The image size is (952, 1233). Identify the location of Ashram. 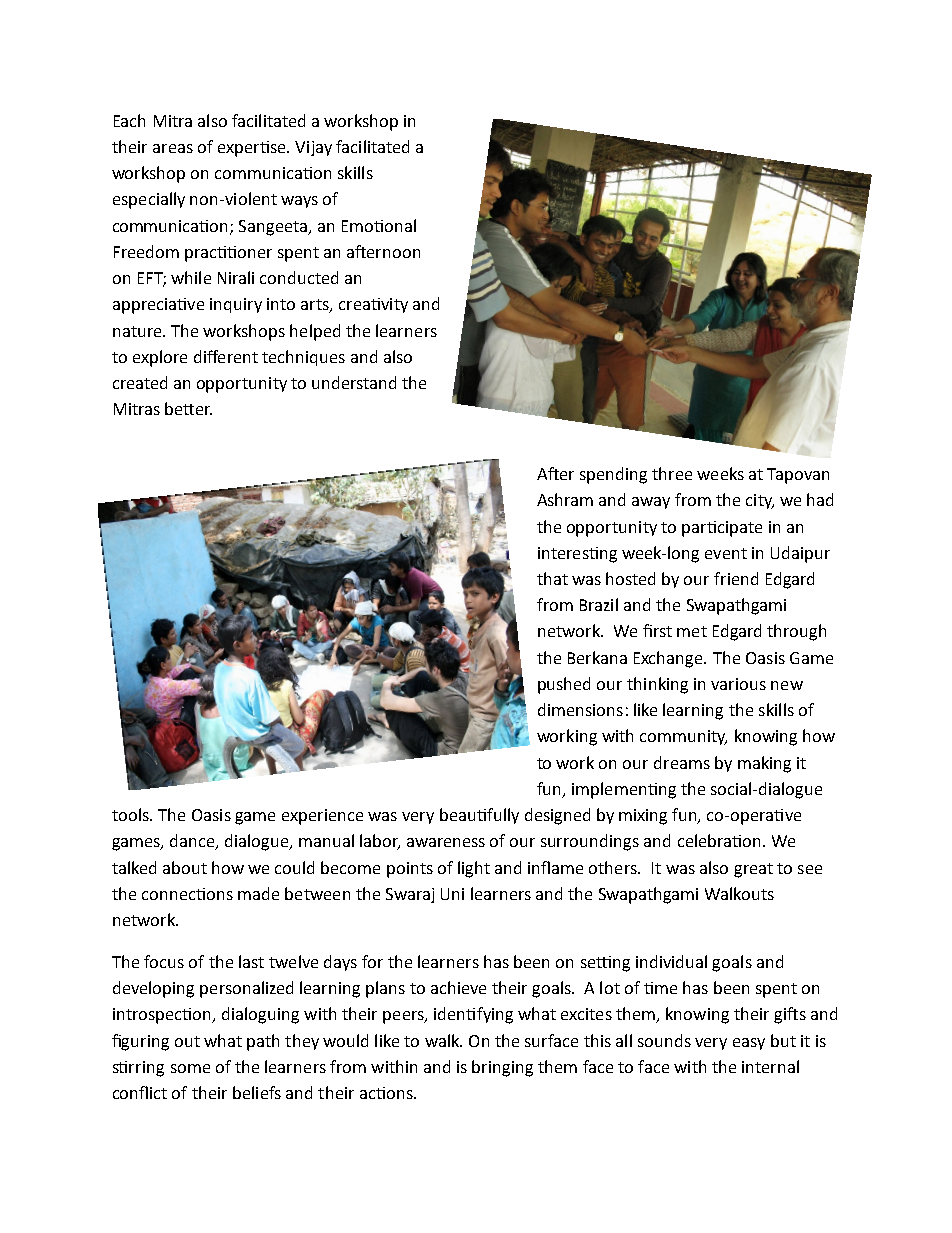
(565, 499).
